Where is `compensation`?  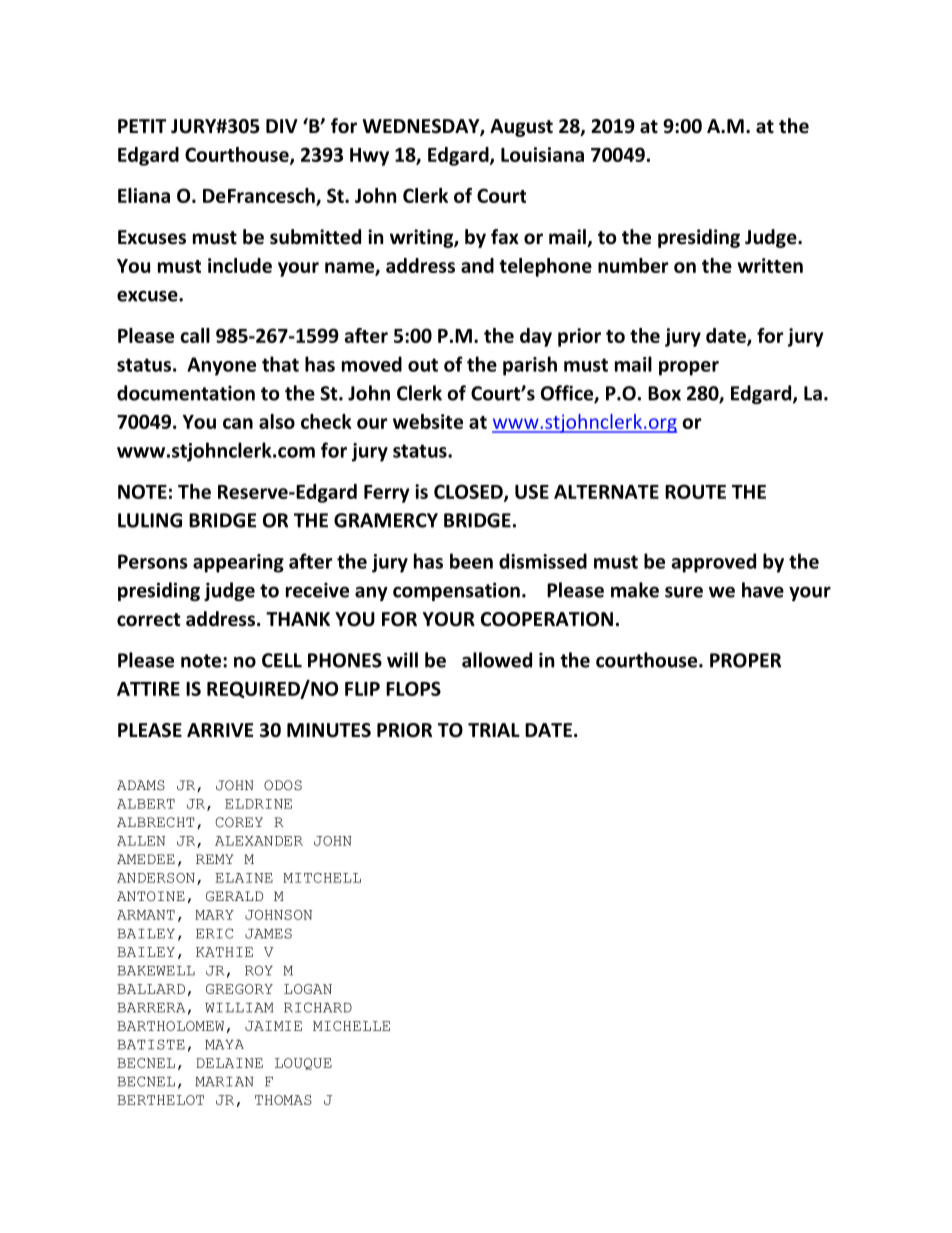 compensation is located at coordinates (456, 591).
